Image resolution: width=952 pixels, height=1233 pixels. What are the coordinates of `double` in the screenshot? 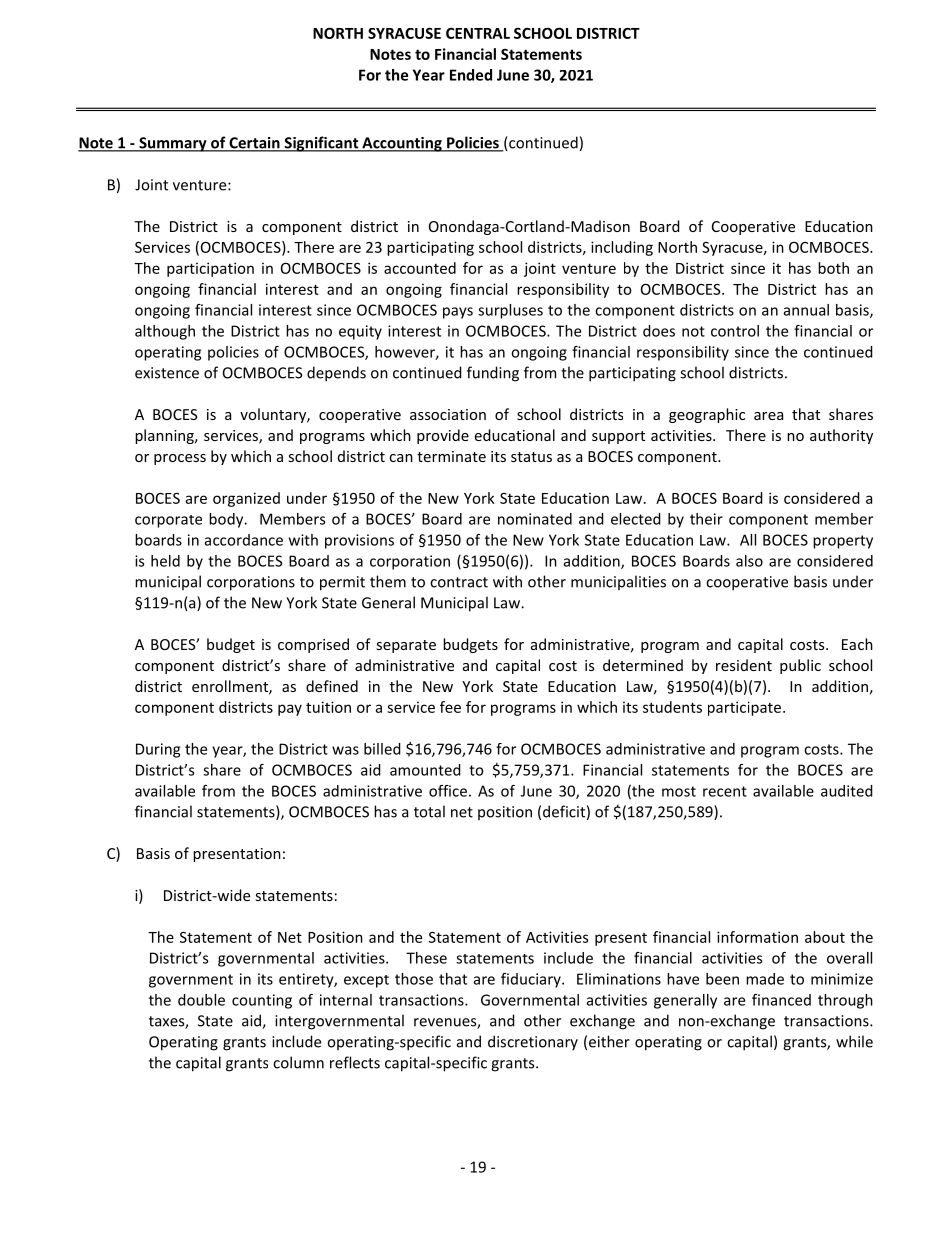 It's located at (201, 1000).
